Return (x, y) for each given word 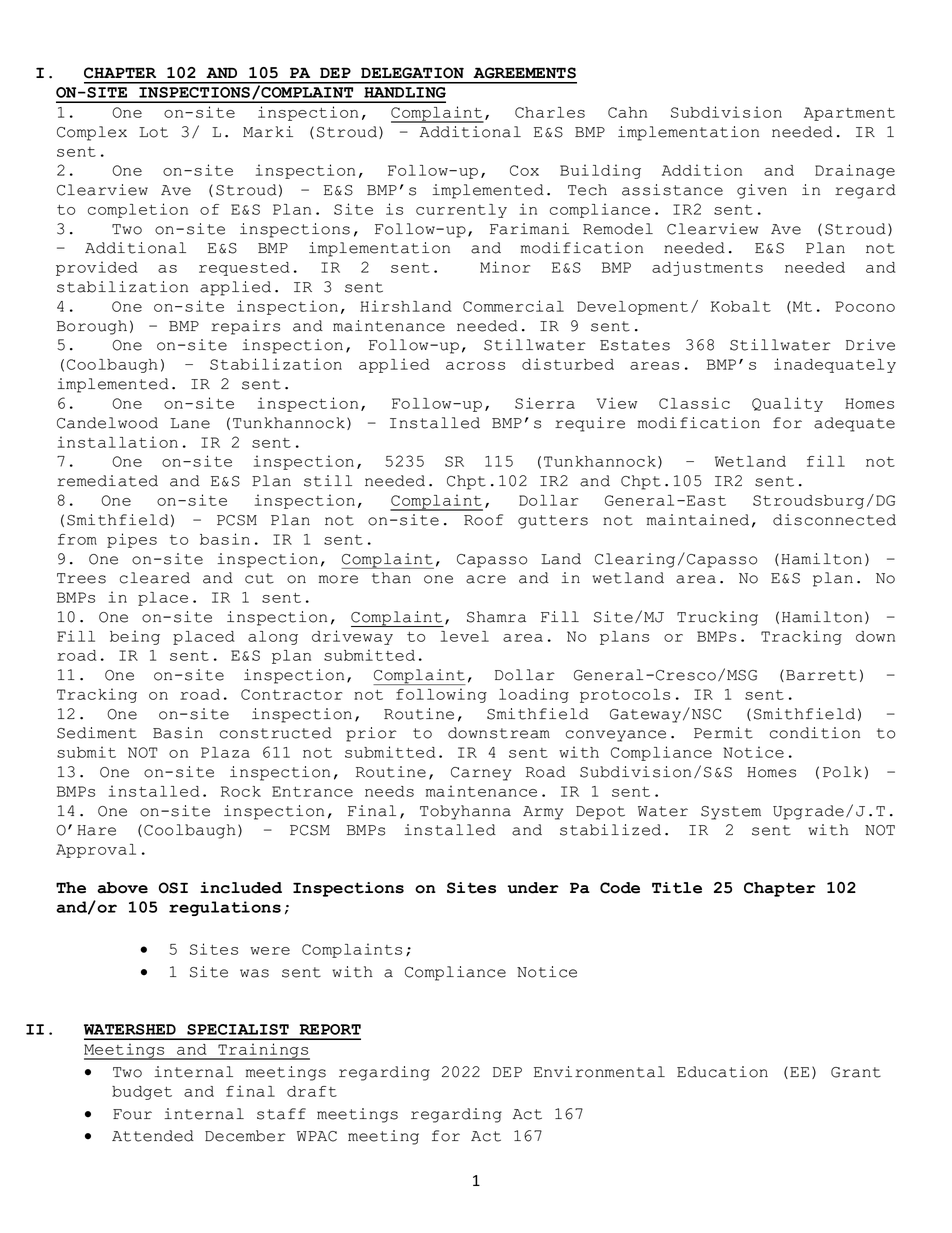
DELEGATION (412, 73)
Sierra (545, 403)
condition (815, 733)
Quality (787, 404)
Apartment (849, 114)
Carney (481, 774)
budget (142, 1093)
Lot (153, 132)
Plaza (225, 752)
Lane (190, 423)
